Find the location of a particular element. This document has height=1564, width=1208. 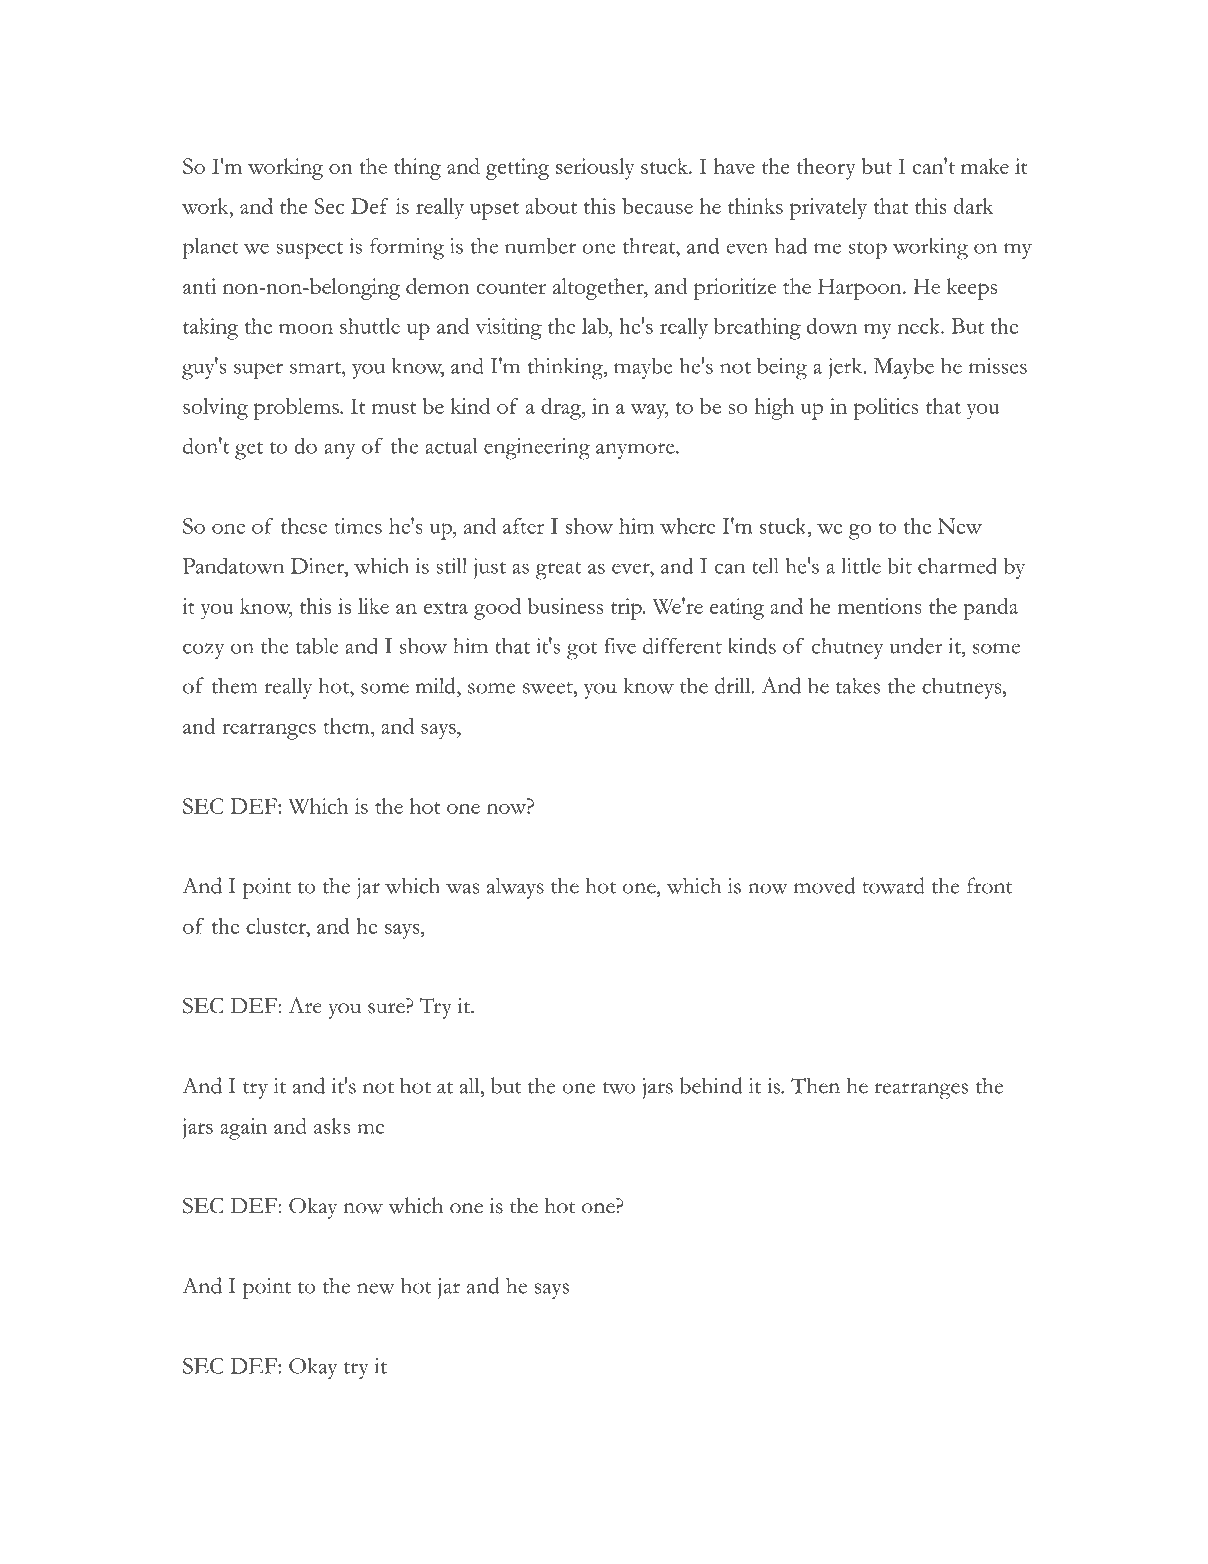

suspect is located at coordinates (309, 251).
